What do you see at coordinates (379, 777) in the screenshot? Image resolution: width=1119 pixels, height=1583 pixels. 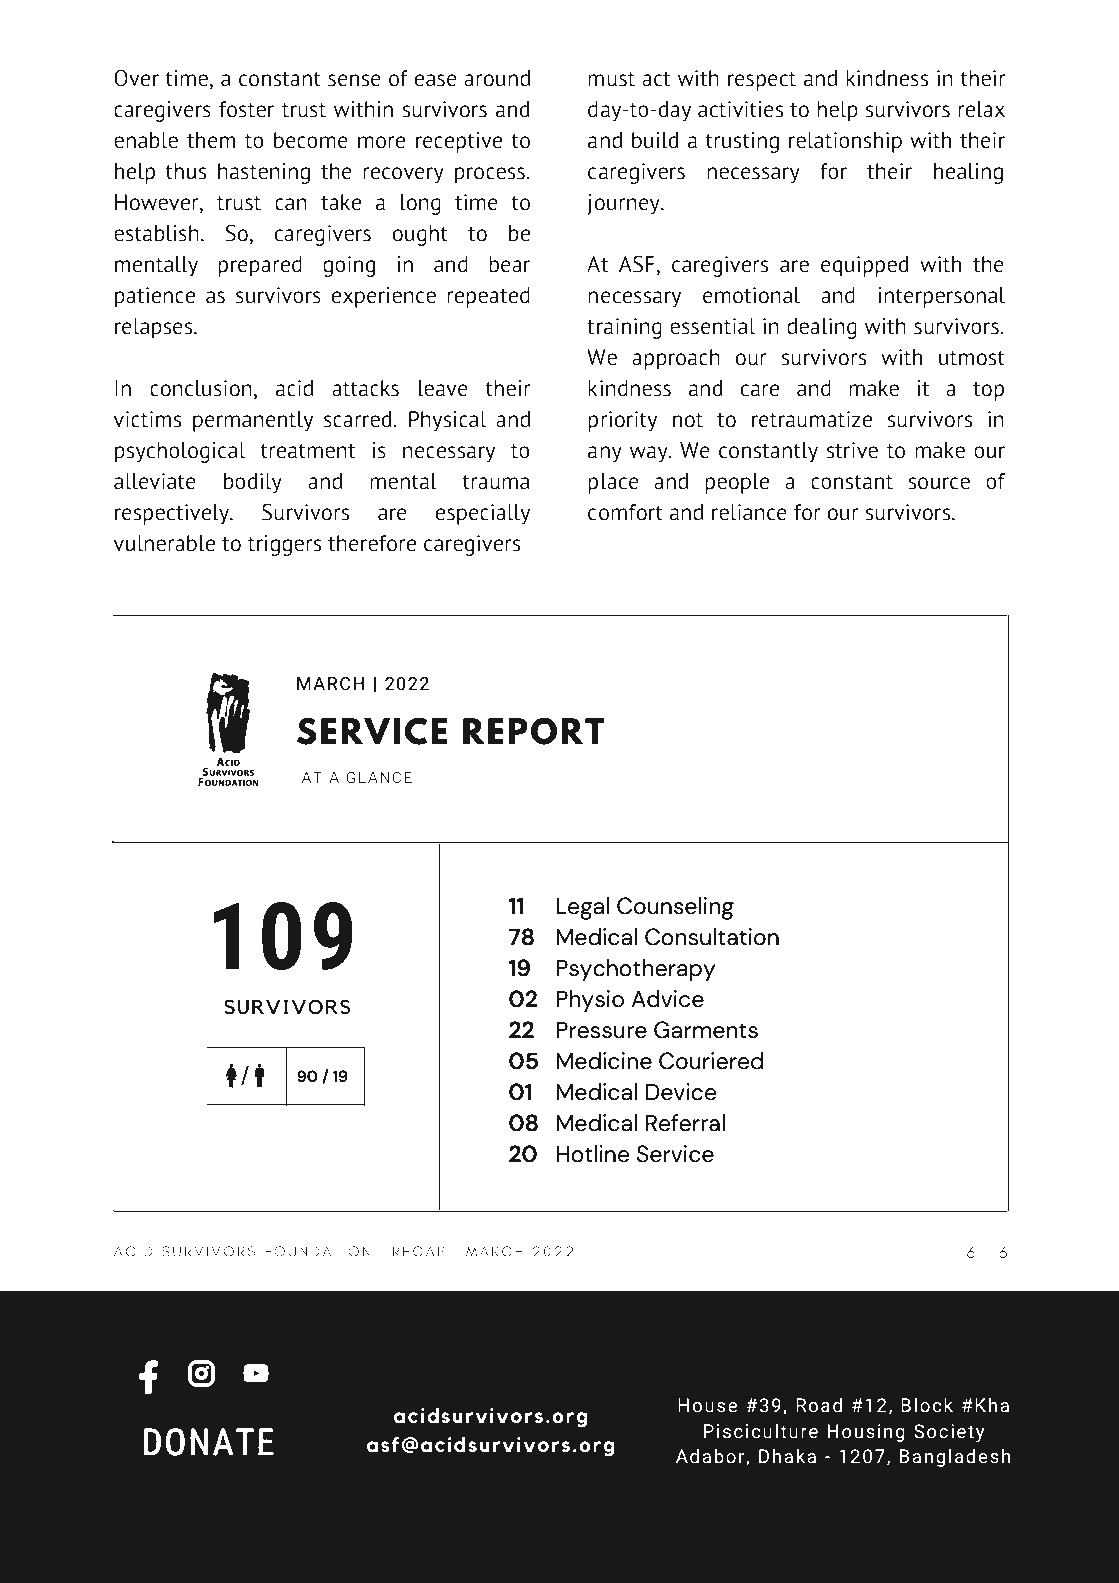 I see `GLANCE` at bounding box center [379, 777].
